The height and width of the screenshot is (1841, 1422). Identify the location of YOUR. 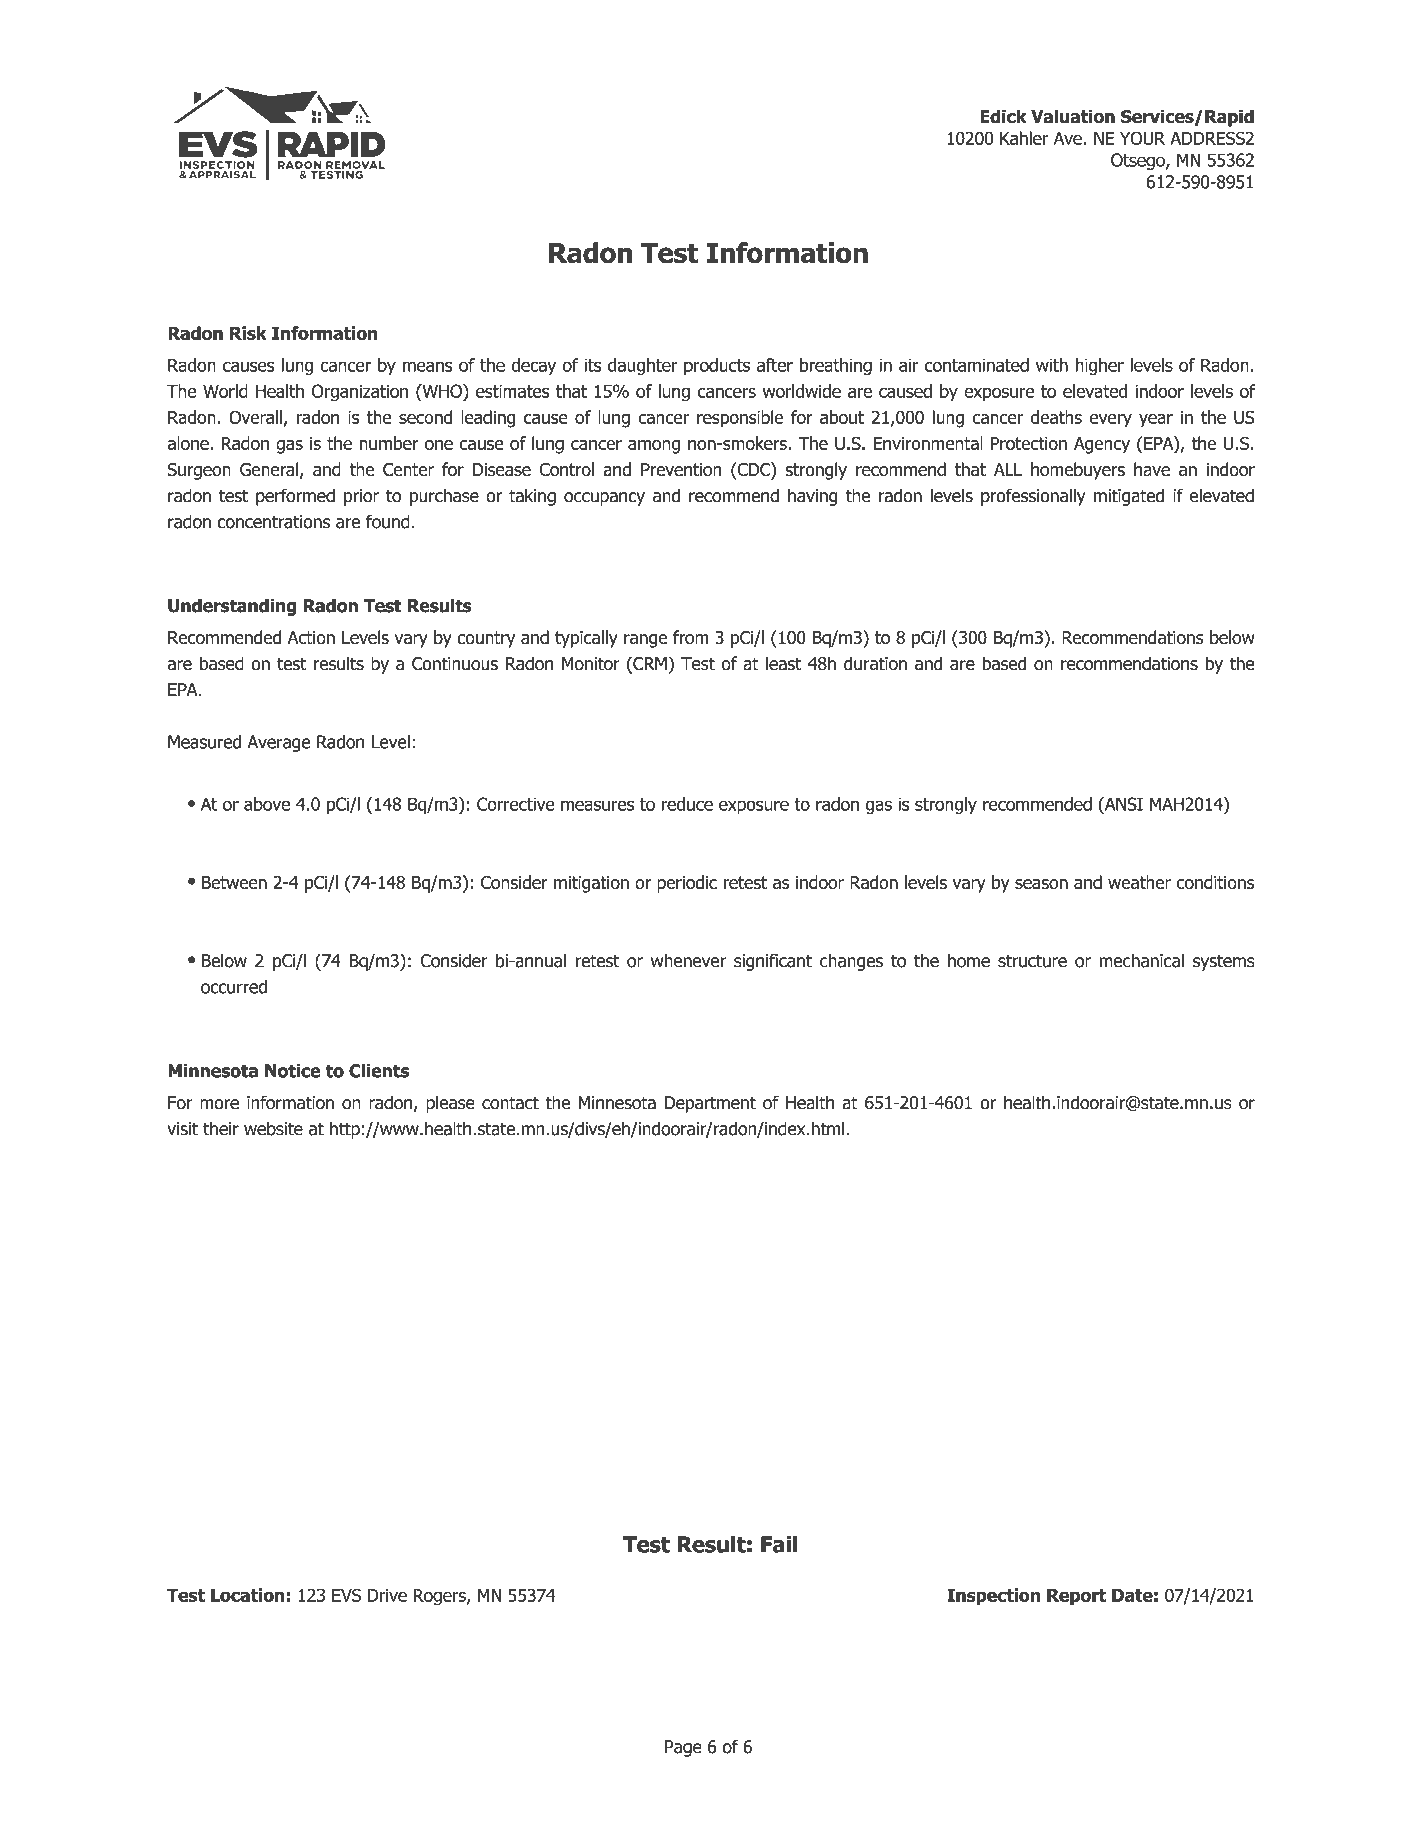
(1142, 138).
